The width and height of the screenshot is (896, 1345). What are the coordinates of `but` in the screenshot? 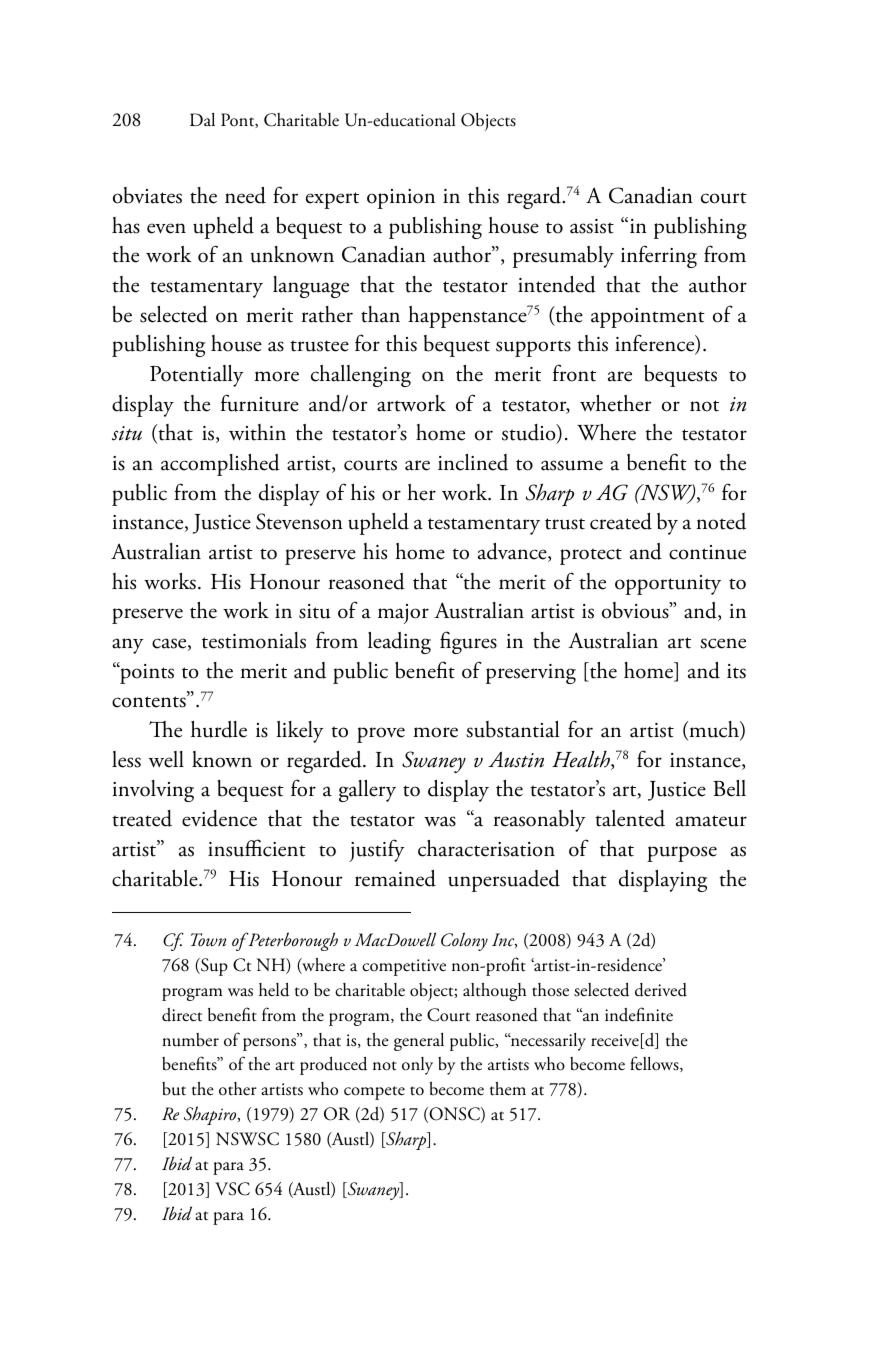 It's located at (174, 1089).
